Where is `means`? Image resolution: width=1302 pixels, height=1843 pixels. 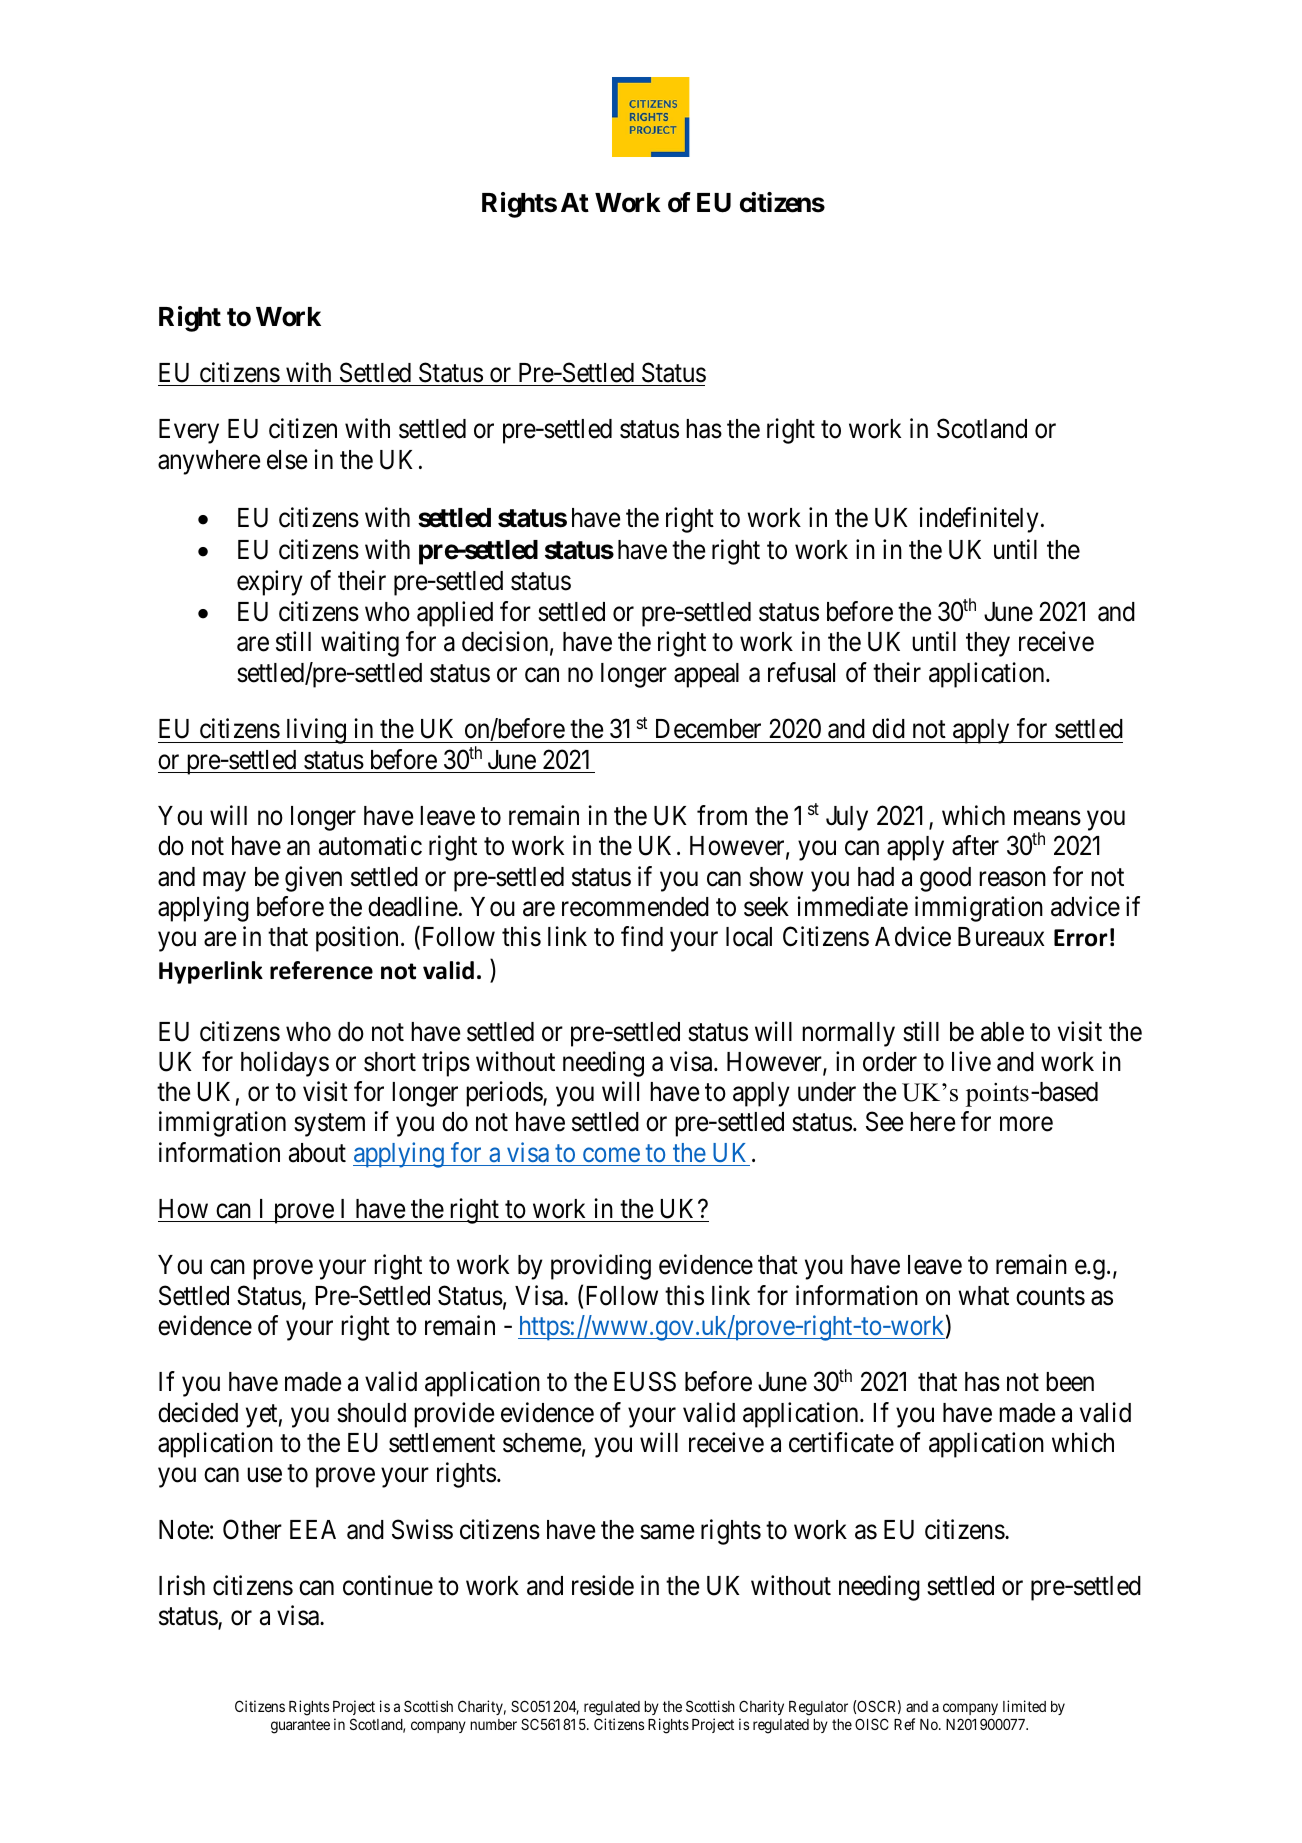 means is located at coordinates (1047, 818).
